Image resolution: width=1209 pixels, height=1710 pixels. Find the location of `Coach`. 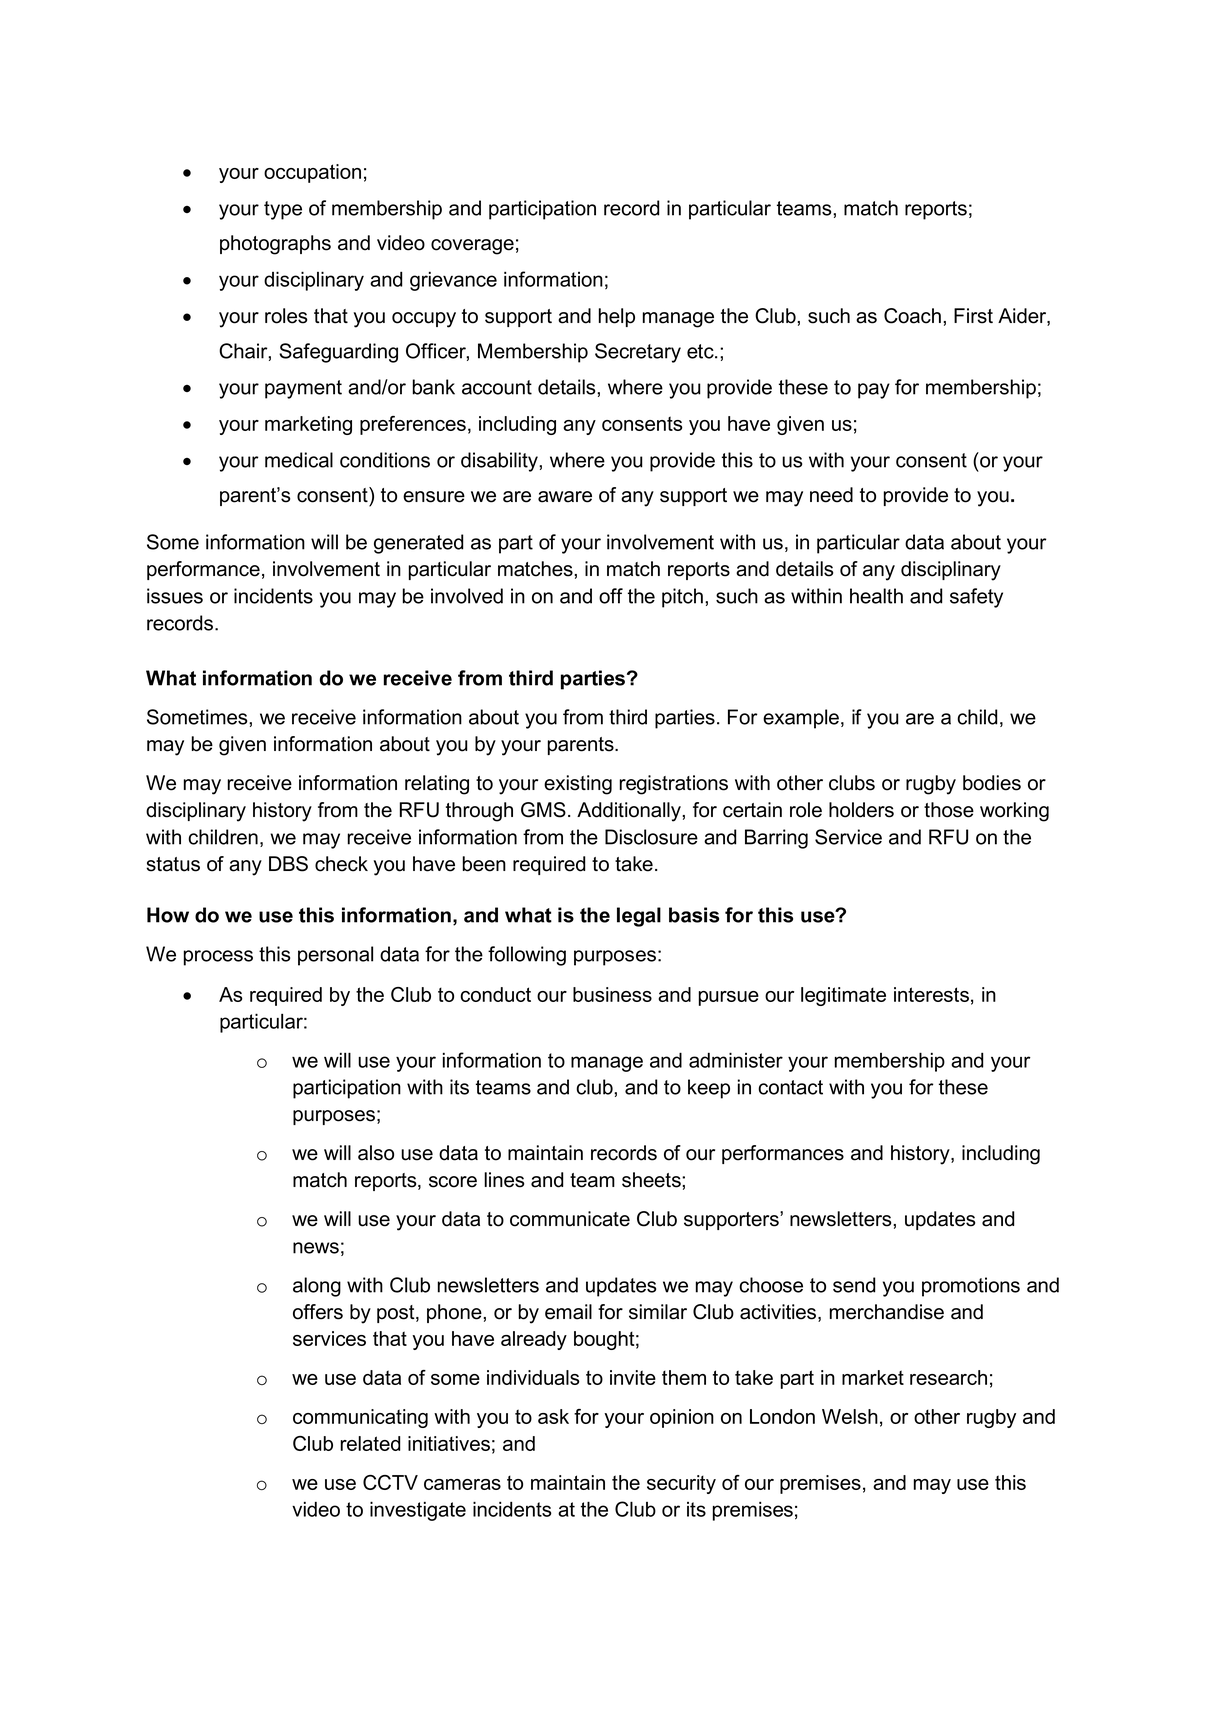

Coach is located at coordinates (912, 316).
